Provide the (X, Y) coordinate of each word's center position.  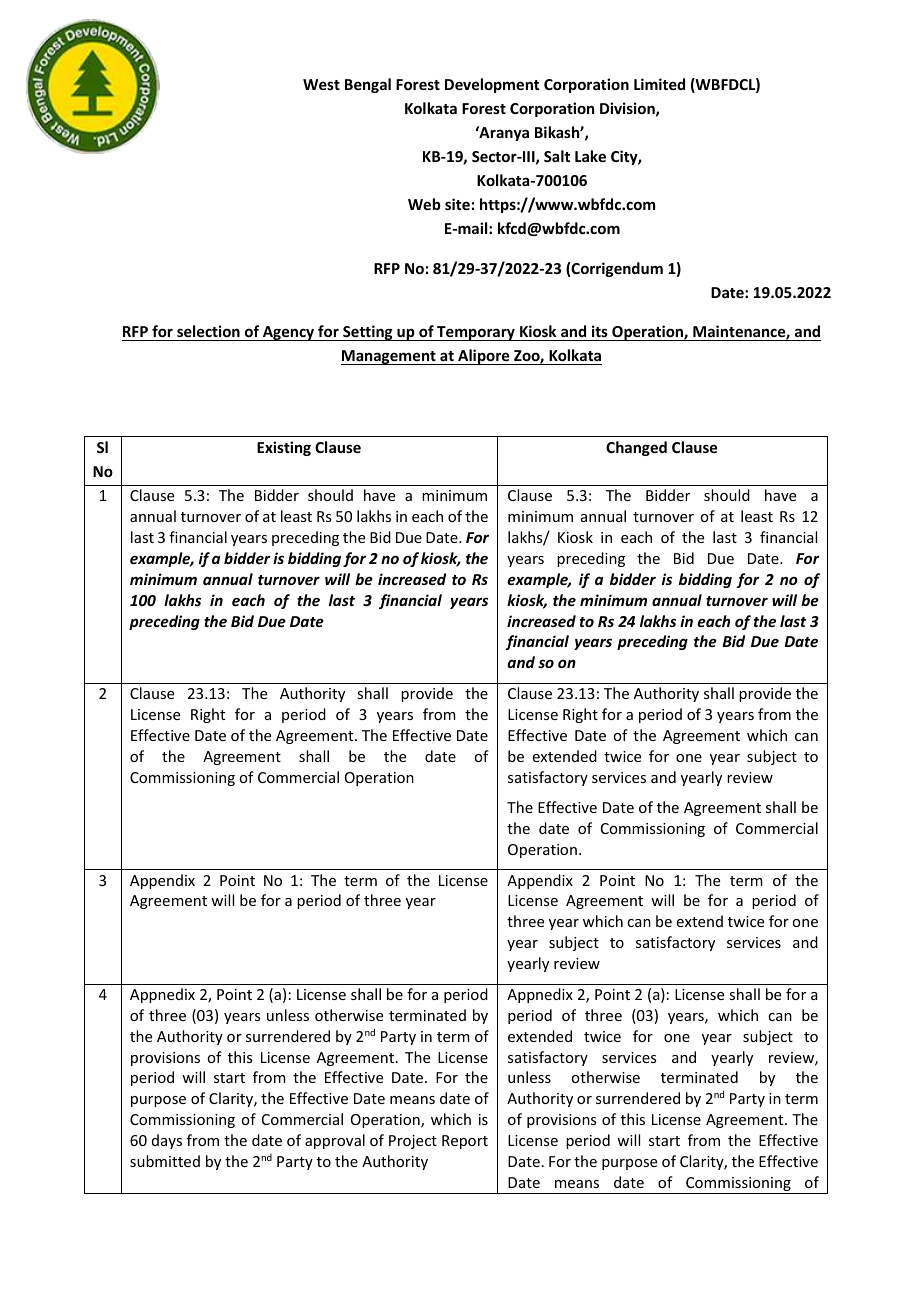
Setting (368, 333)
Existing (284, 448)
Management (389, 357)
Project (413, 1142)
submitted (165, 1161)
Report (465, 1142)
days (167, 1141)
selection (208, 331)
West (321, 84)
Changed (636, 448)
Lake (590, 156)
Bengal (368, 85)
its (600, 331)
